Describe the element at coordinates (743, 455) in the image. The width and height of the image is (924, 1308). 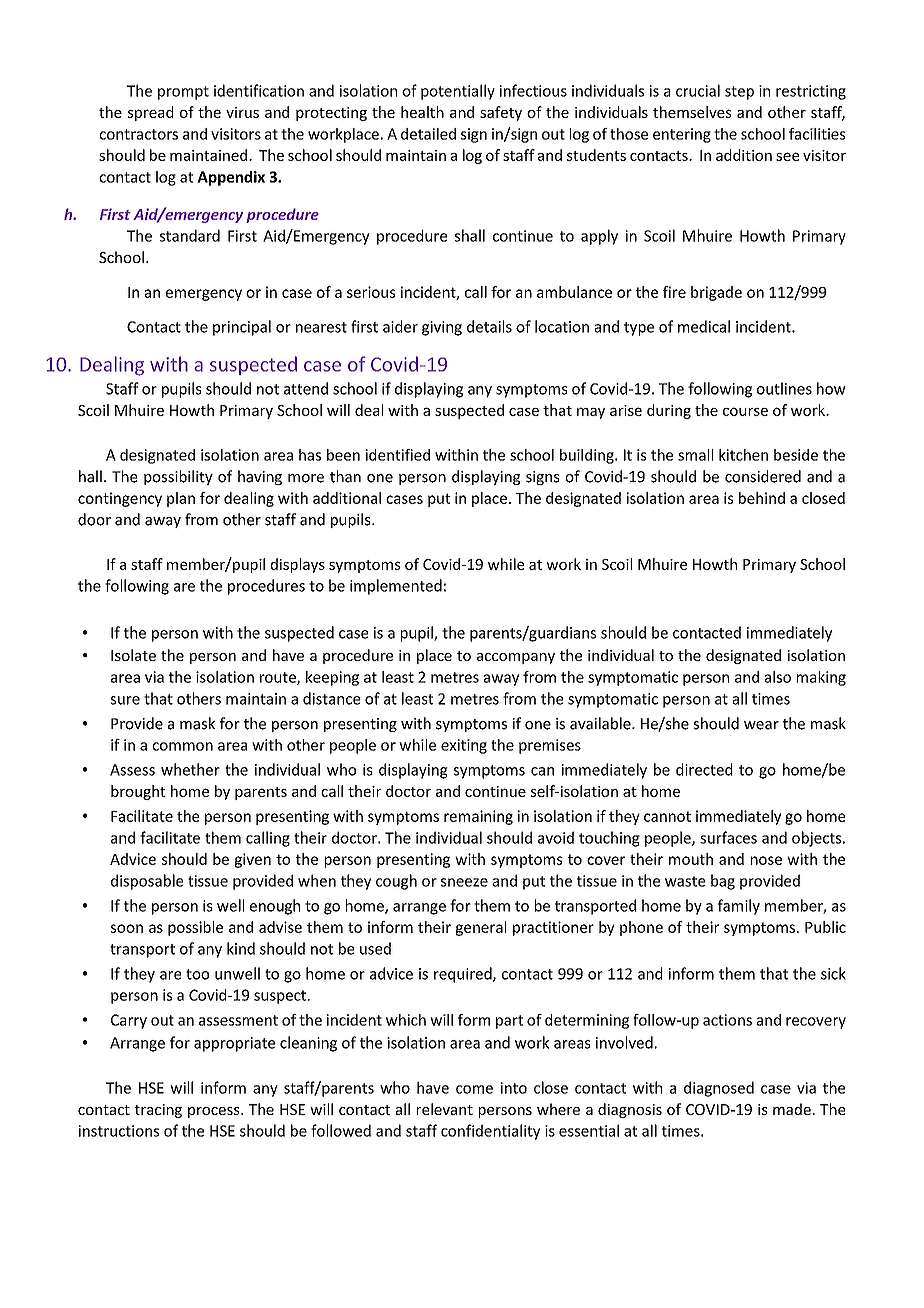
I see `kitchen` at that location.
